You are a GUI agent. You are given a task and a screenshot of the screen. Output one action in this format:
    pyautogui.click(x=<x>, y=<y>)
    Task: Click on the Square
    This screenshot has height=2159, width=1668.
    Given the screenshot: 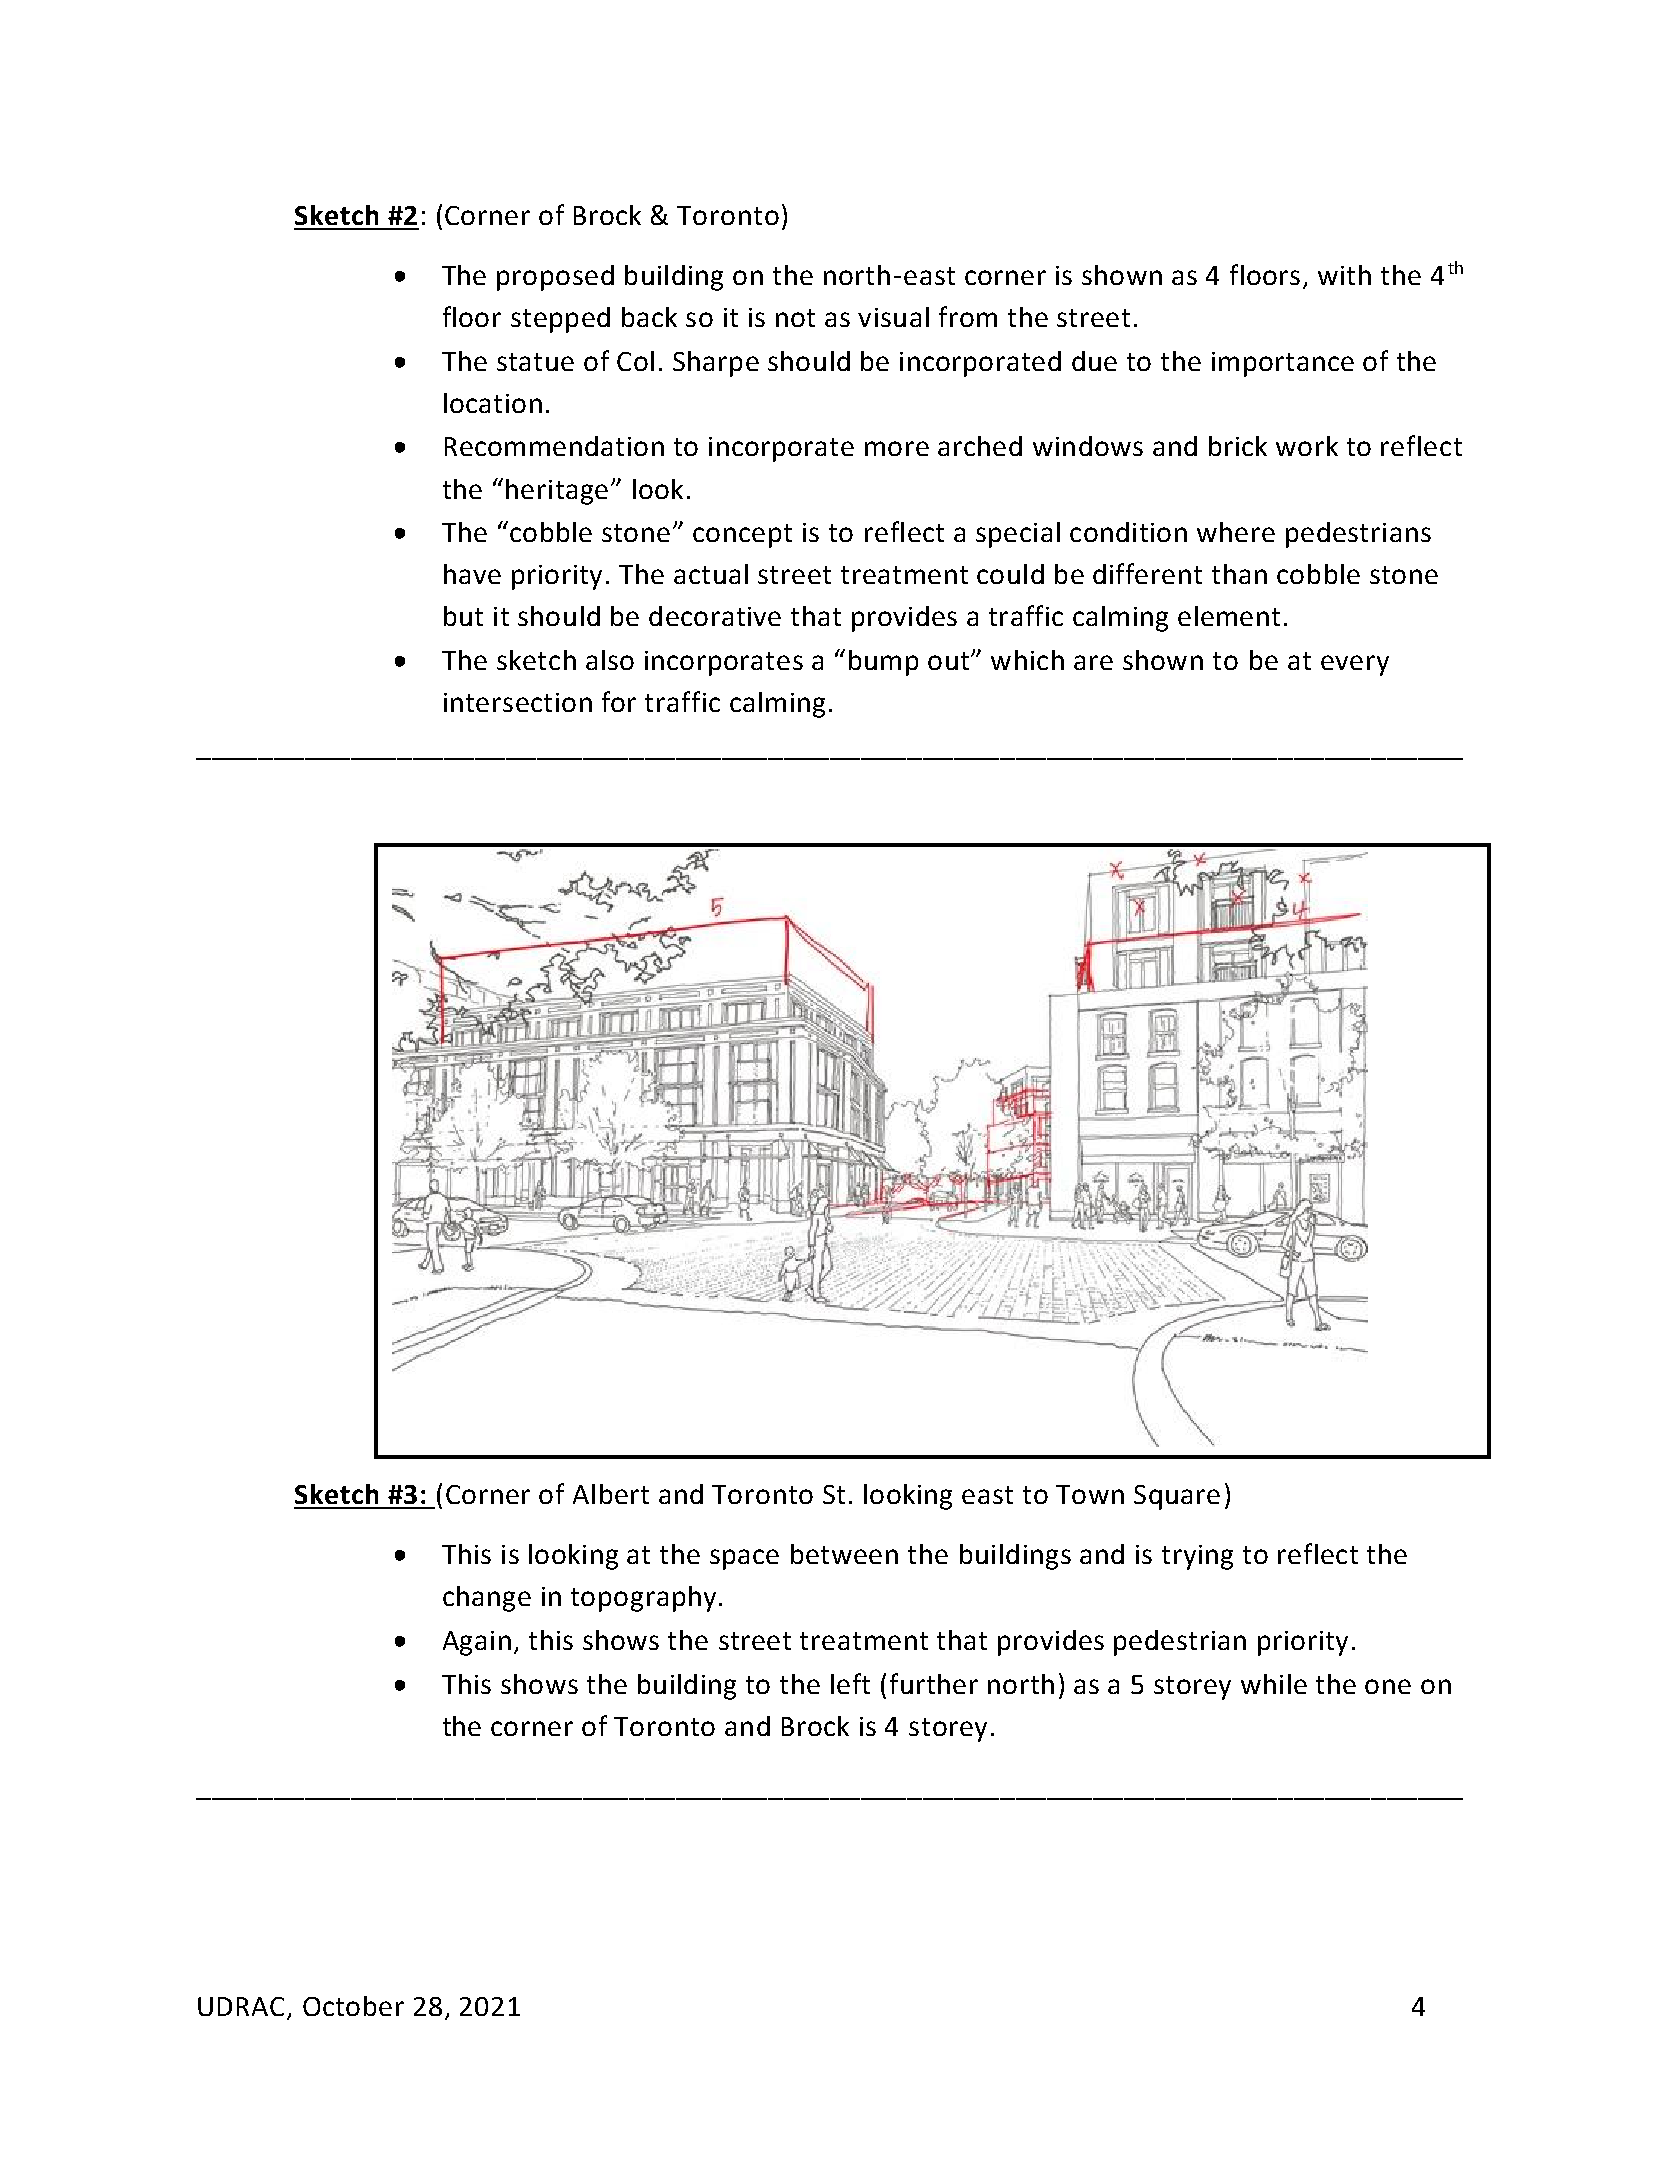 What is the action you would take?
    pyautogui.click(x=1177, y=1497)
